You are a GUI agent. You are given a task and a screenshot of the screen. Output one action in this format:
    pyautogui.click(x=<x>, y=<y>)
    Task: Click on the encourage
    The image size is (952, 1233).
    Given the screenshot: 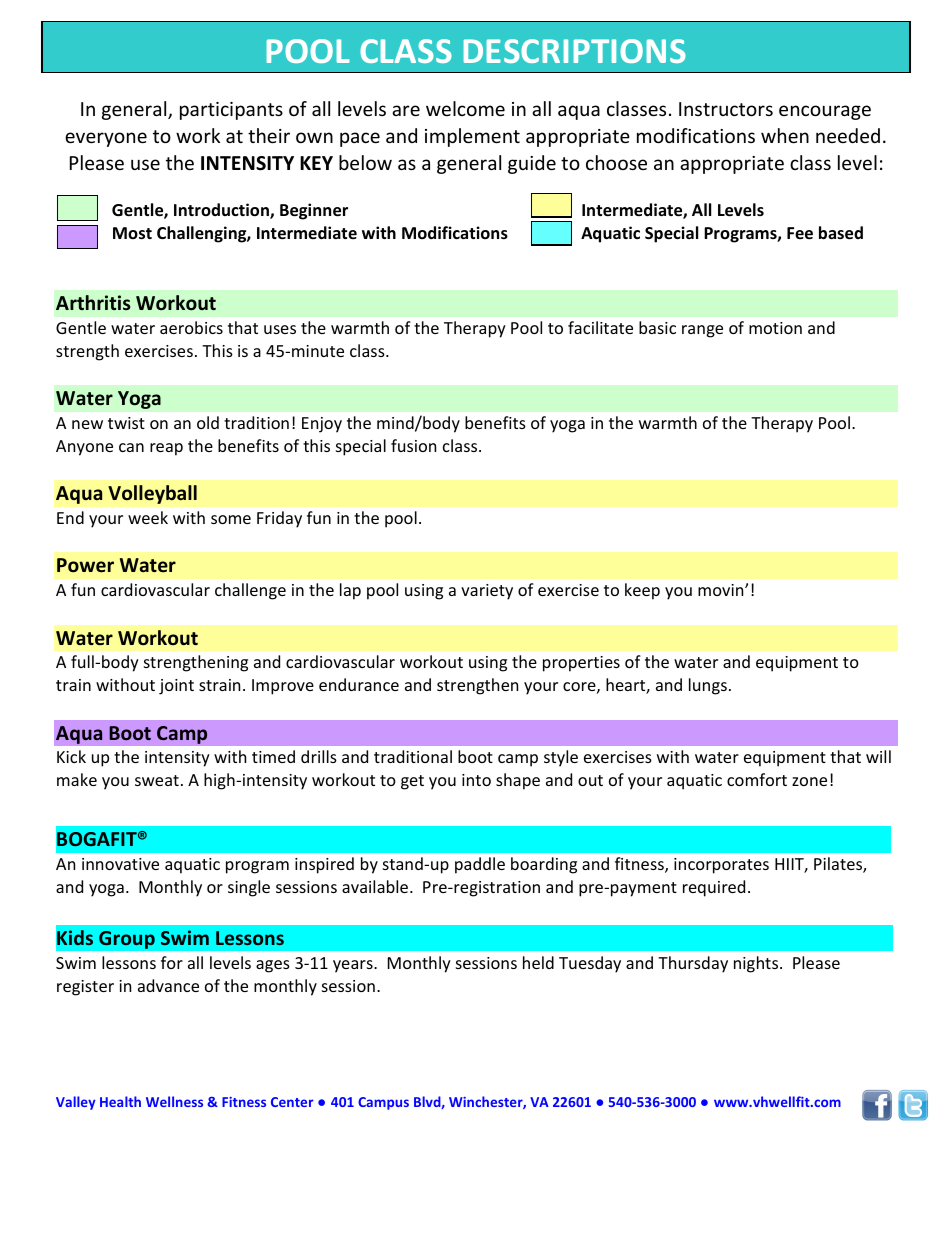 What is the action you would take?
    pyautogui.click(x=825, y=112)
